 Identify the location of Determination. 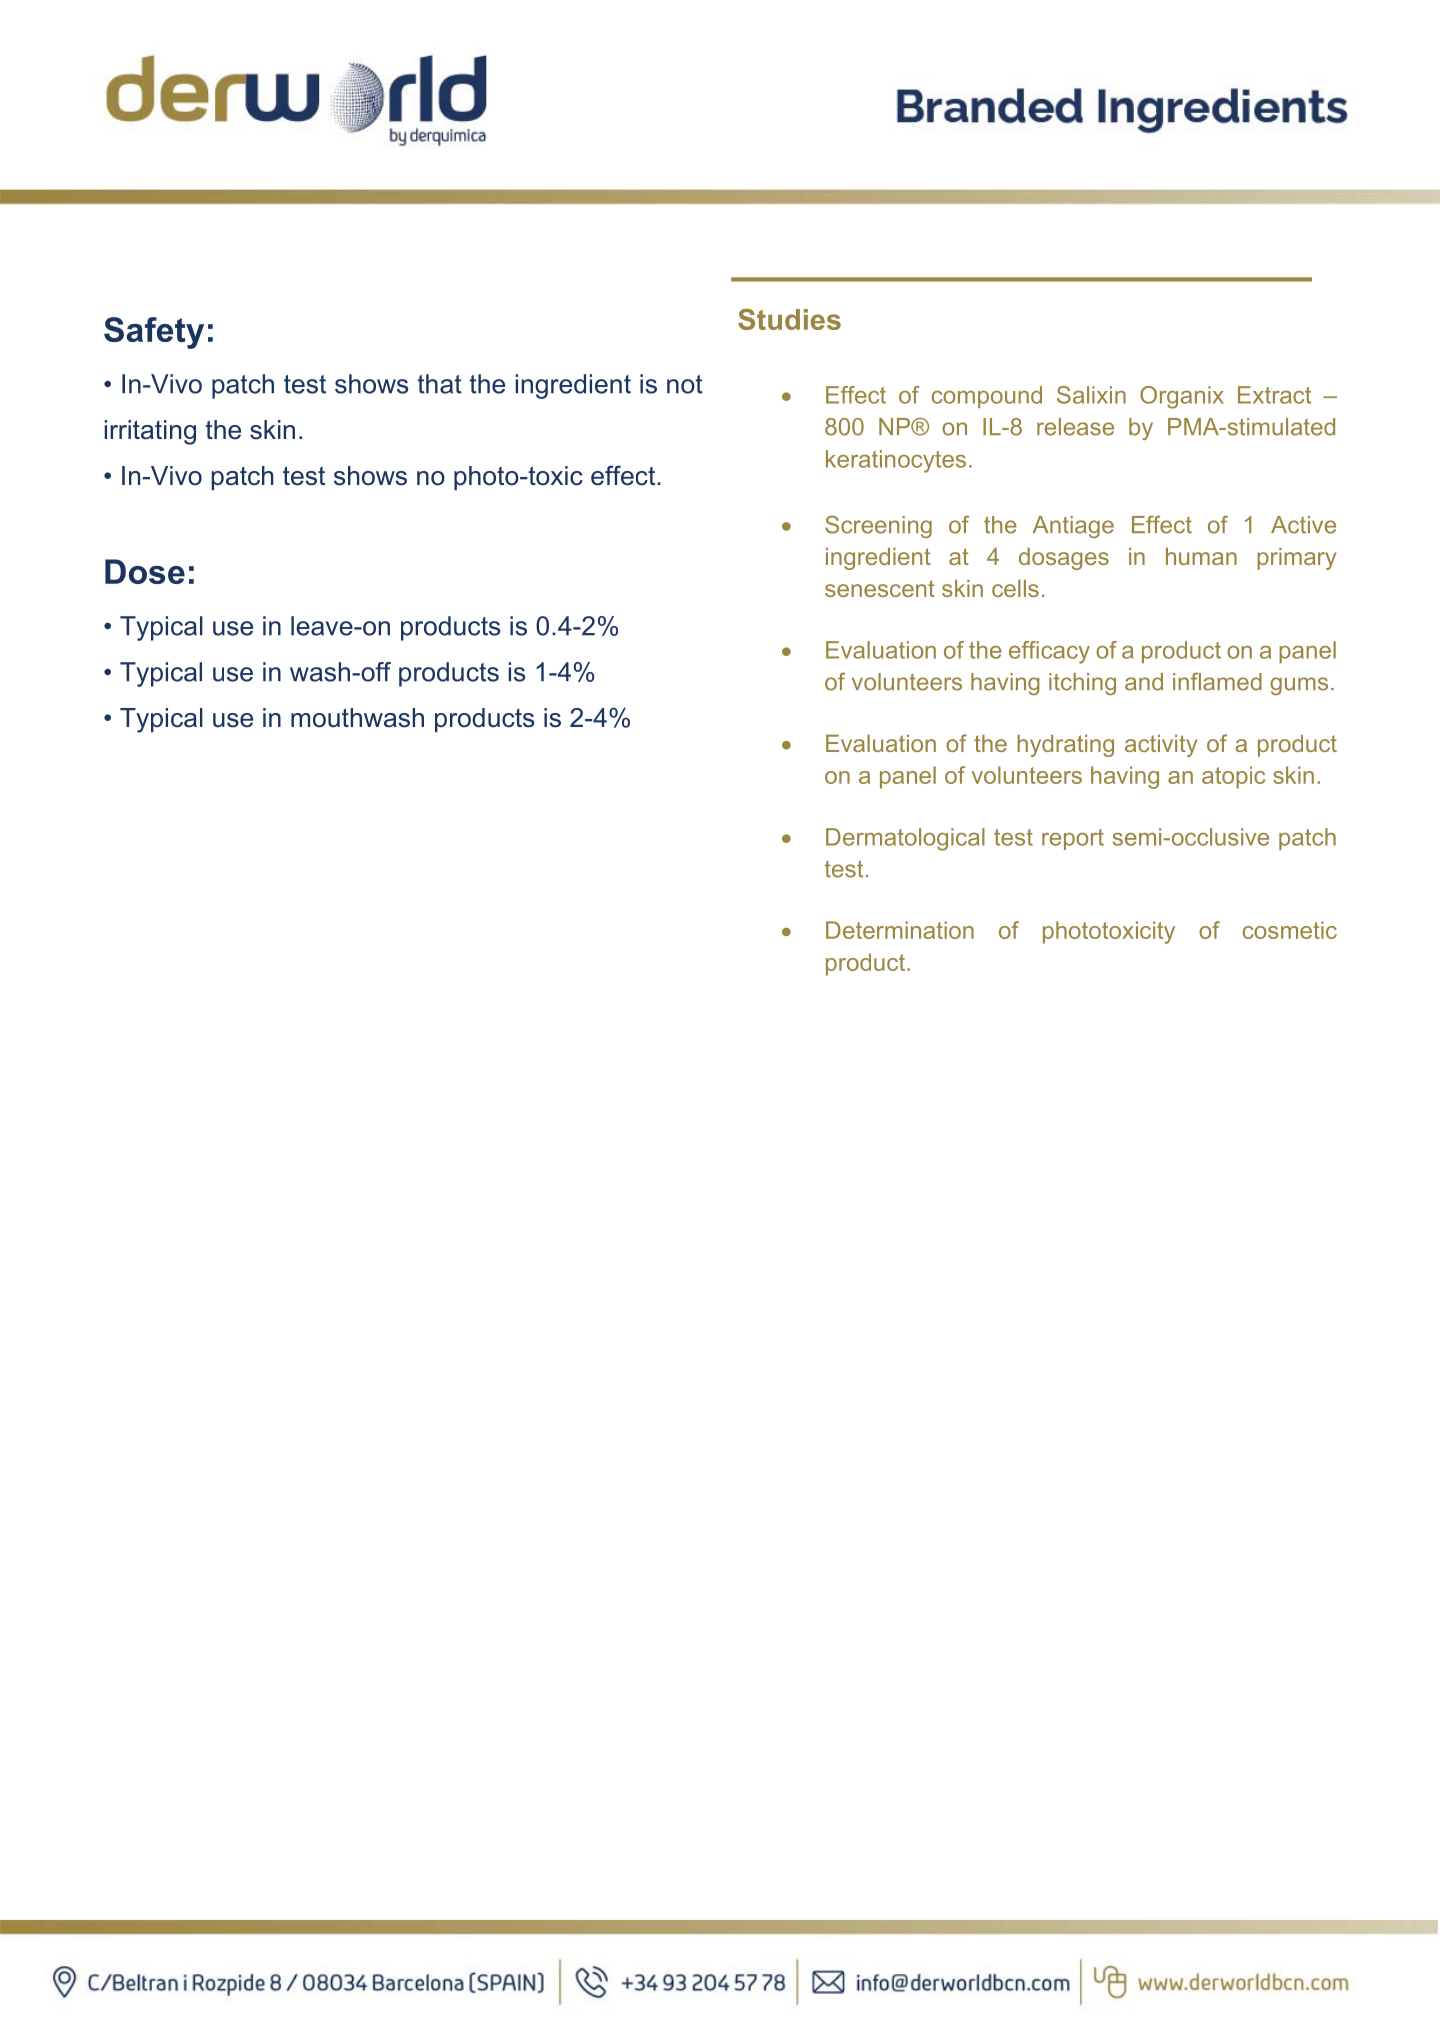
(900, 930).
